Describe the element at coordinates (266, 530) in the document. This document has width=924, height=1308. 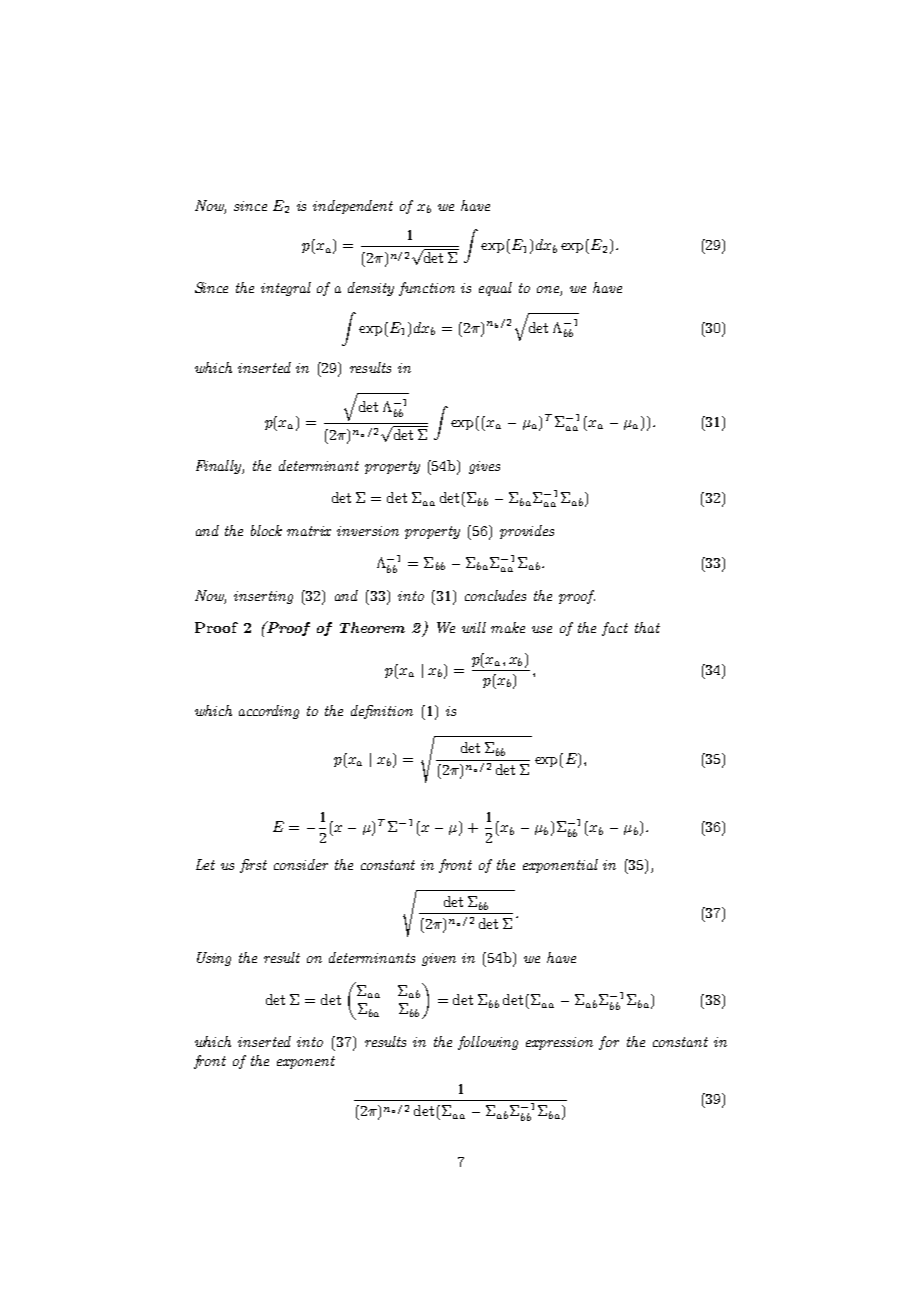
I see `block` at that location.
